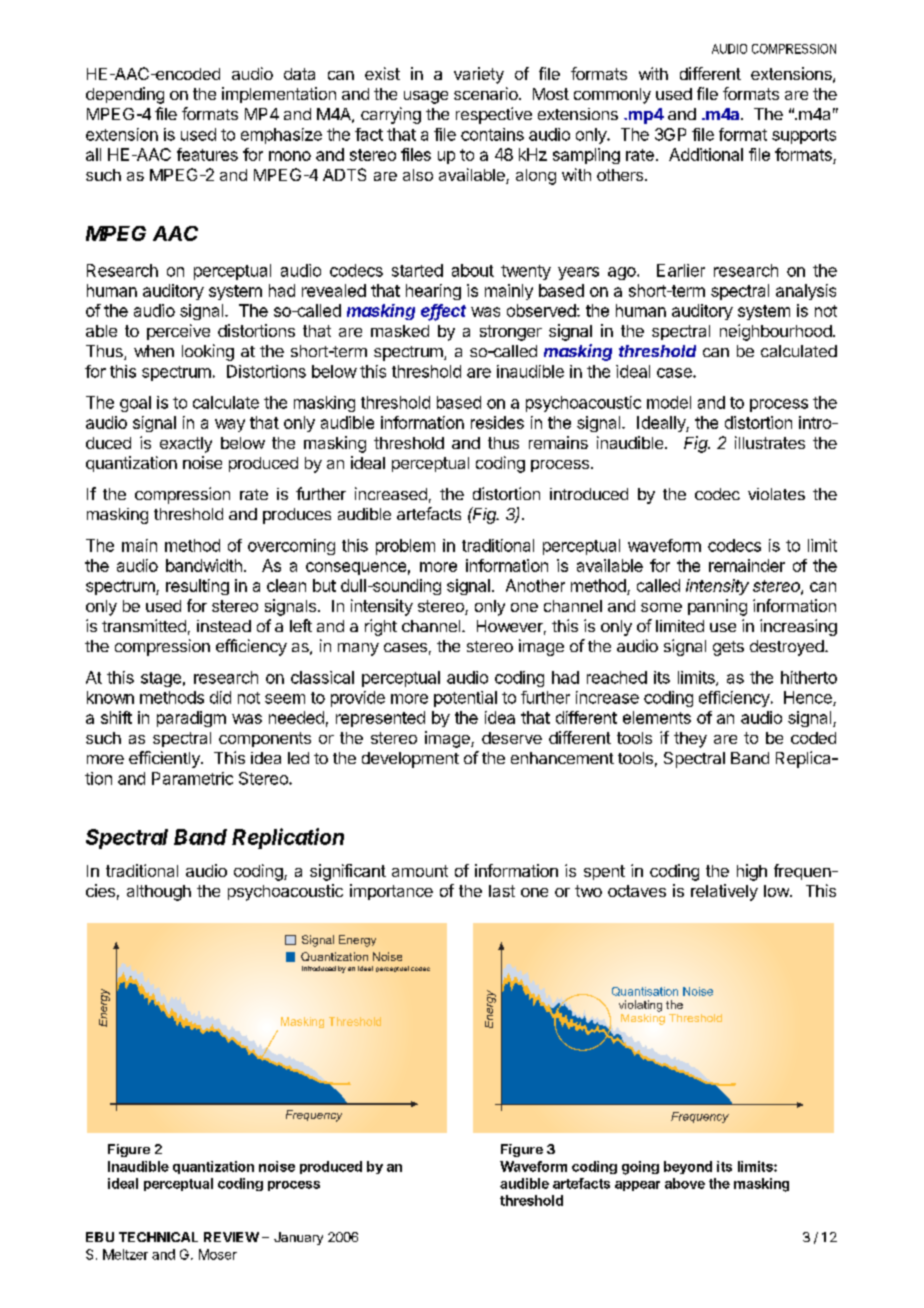  I want to click on January, so click(298, 1238).
